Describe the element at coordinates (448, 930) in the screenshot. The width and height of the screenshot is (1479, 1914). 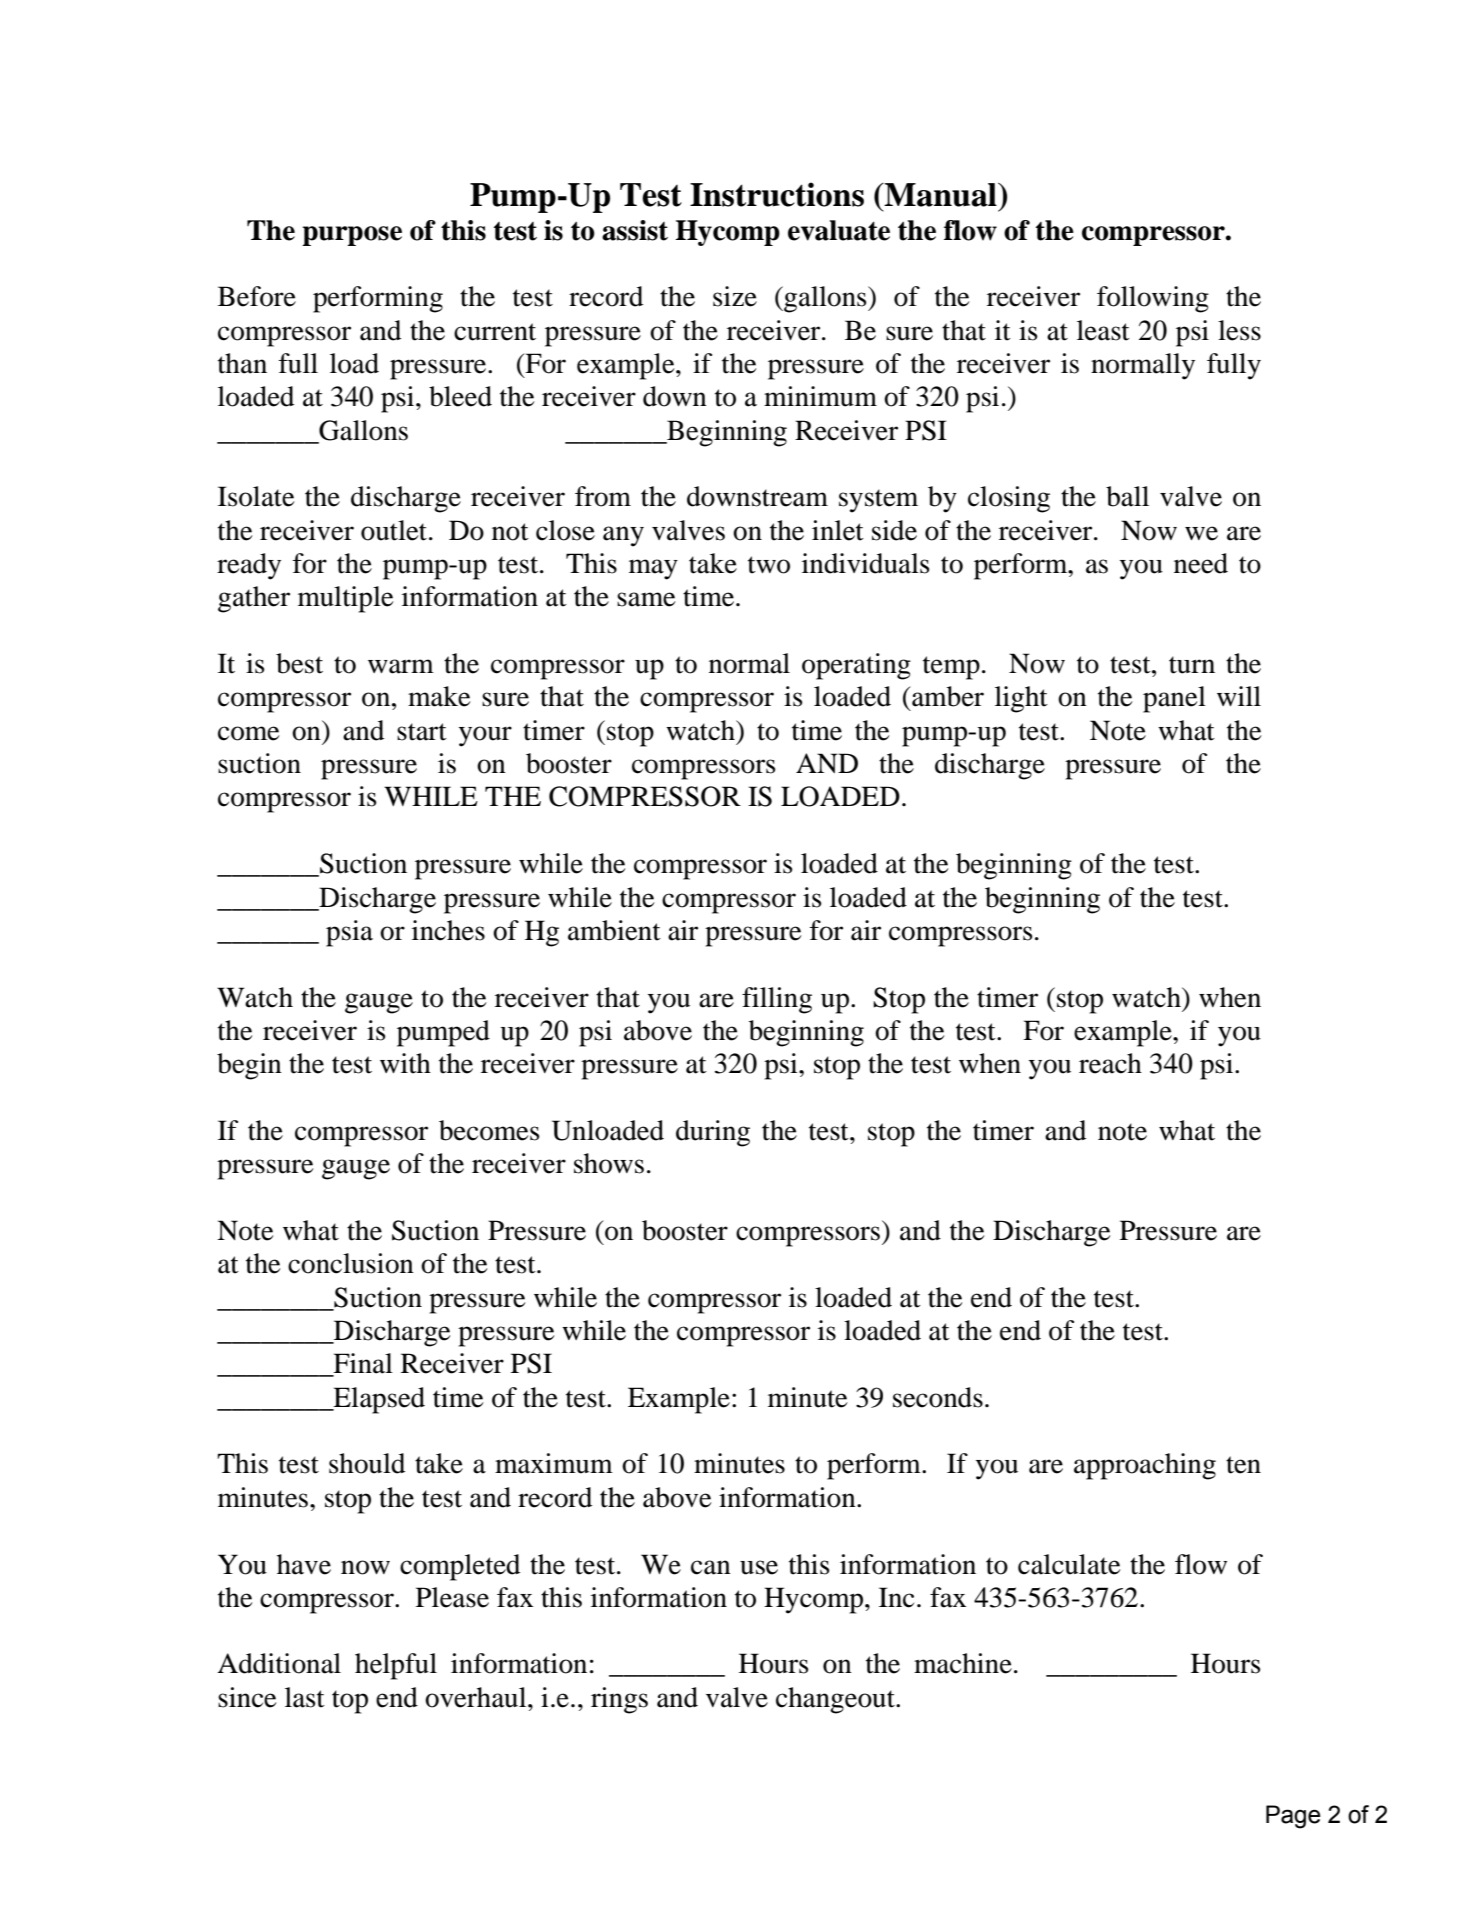
I see `inches` at that location.
